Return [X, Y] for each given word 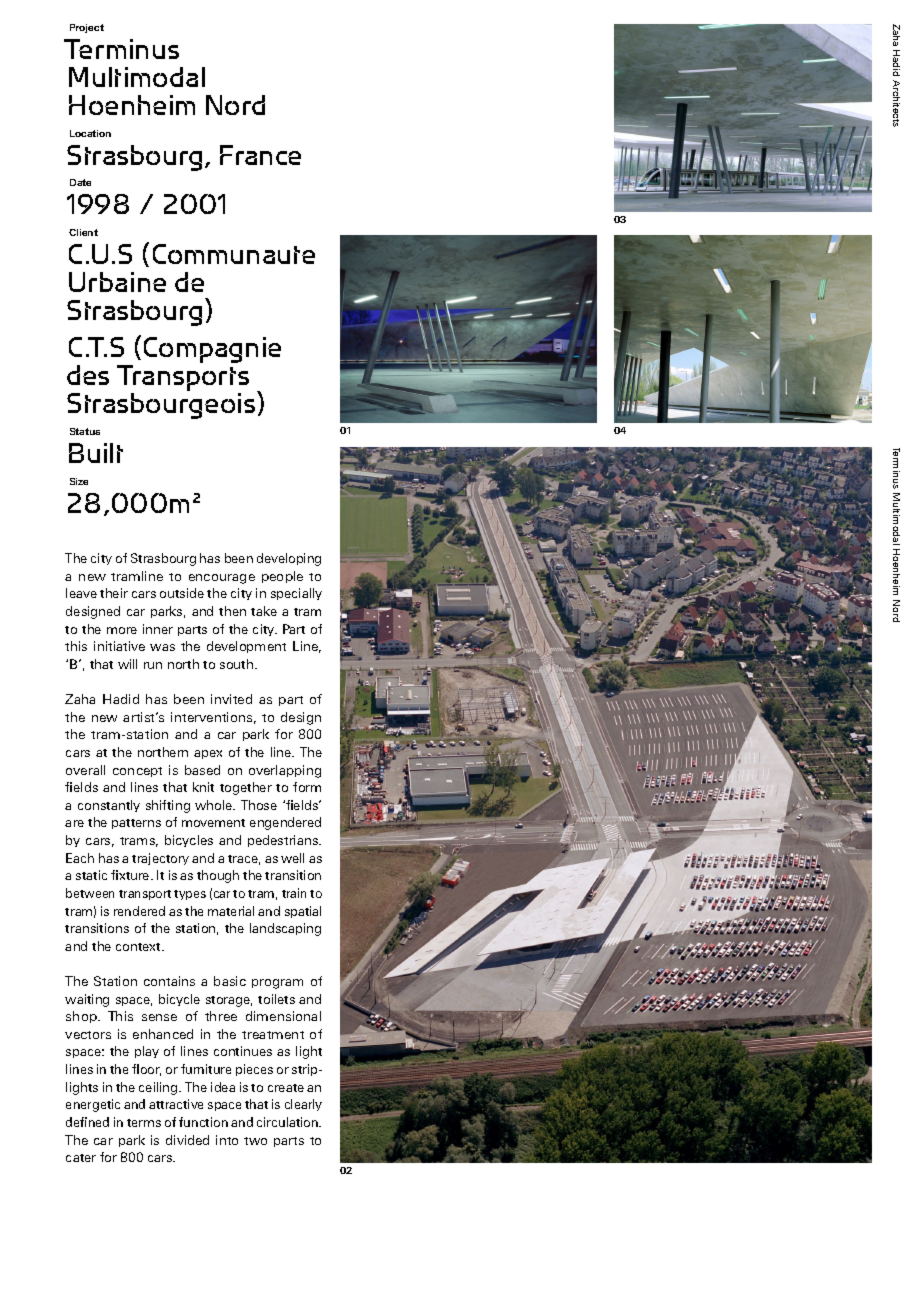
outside [182, 593]
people [282, 577]
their [114, 593]
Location [90, 133]
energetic [93, 1105]
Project [87, 28]
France [260, 155]
